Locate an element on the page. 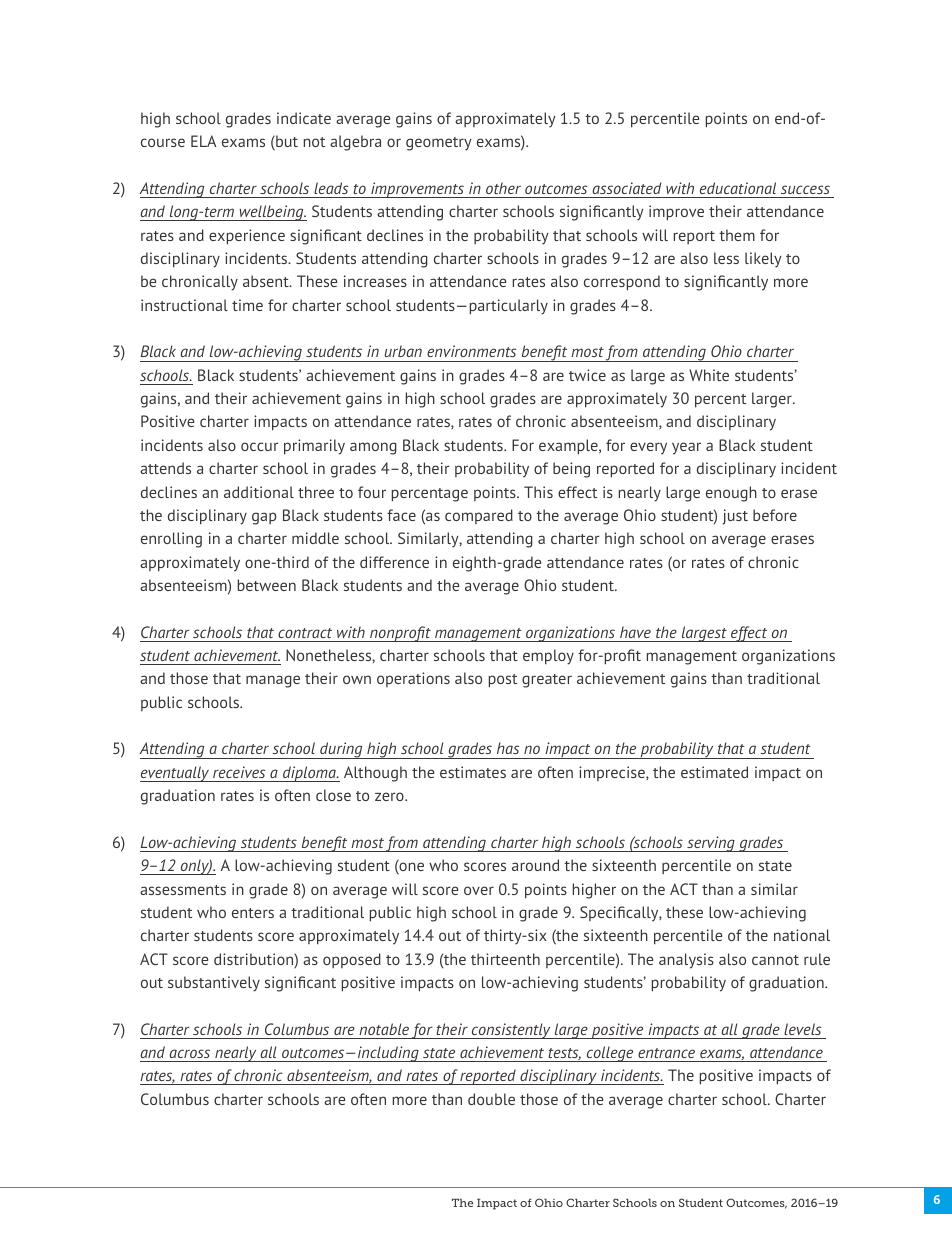 The image size is (952, 1233). across is located at coordinates (189, 1053).
